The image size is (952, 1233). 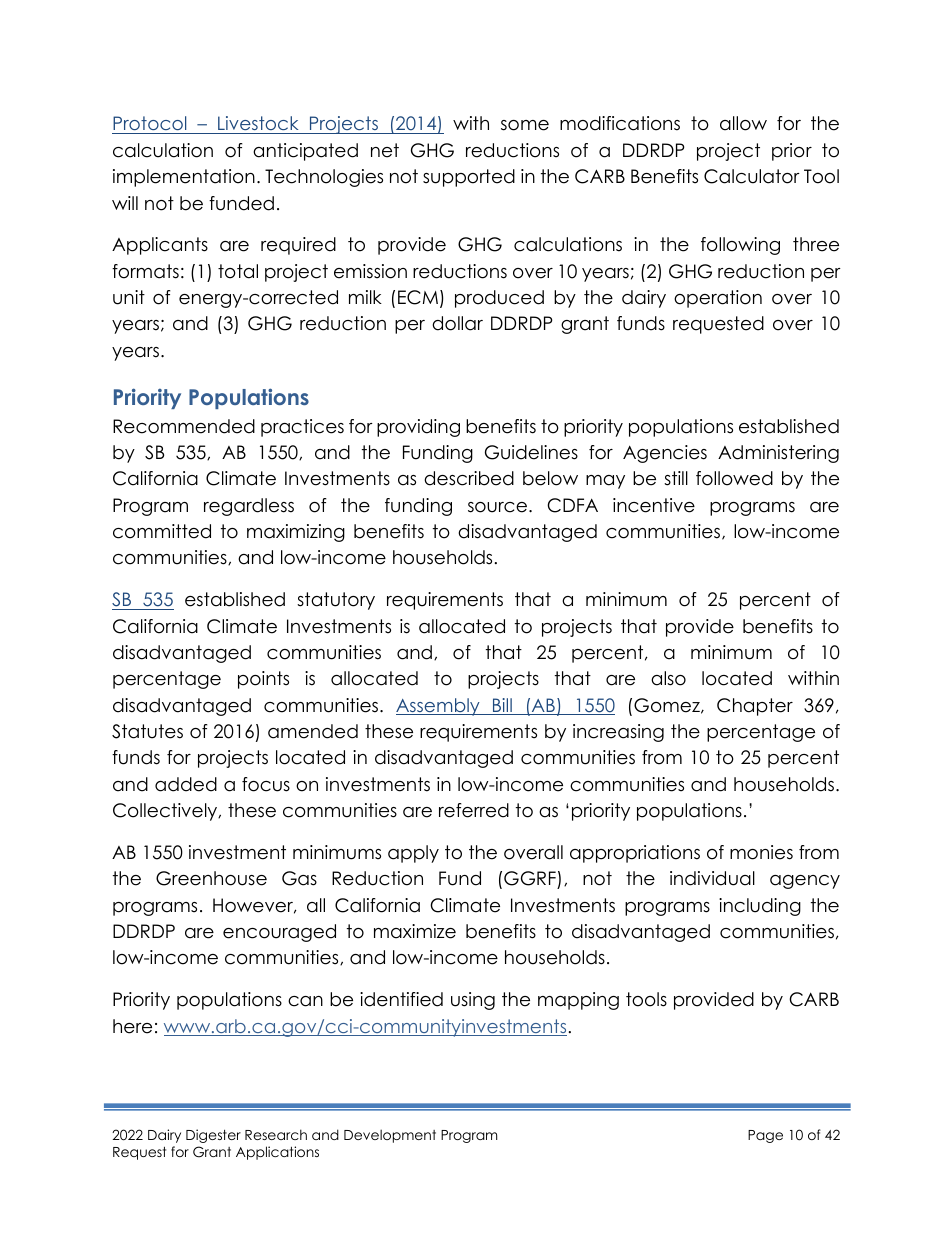 What do you see at coordinates (469, 178) in the screenshot?
I see `supported` at bounding box center [469, 178].
